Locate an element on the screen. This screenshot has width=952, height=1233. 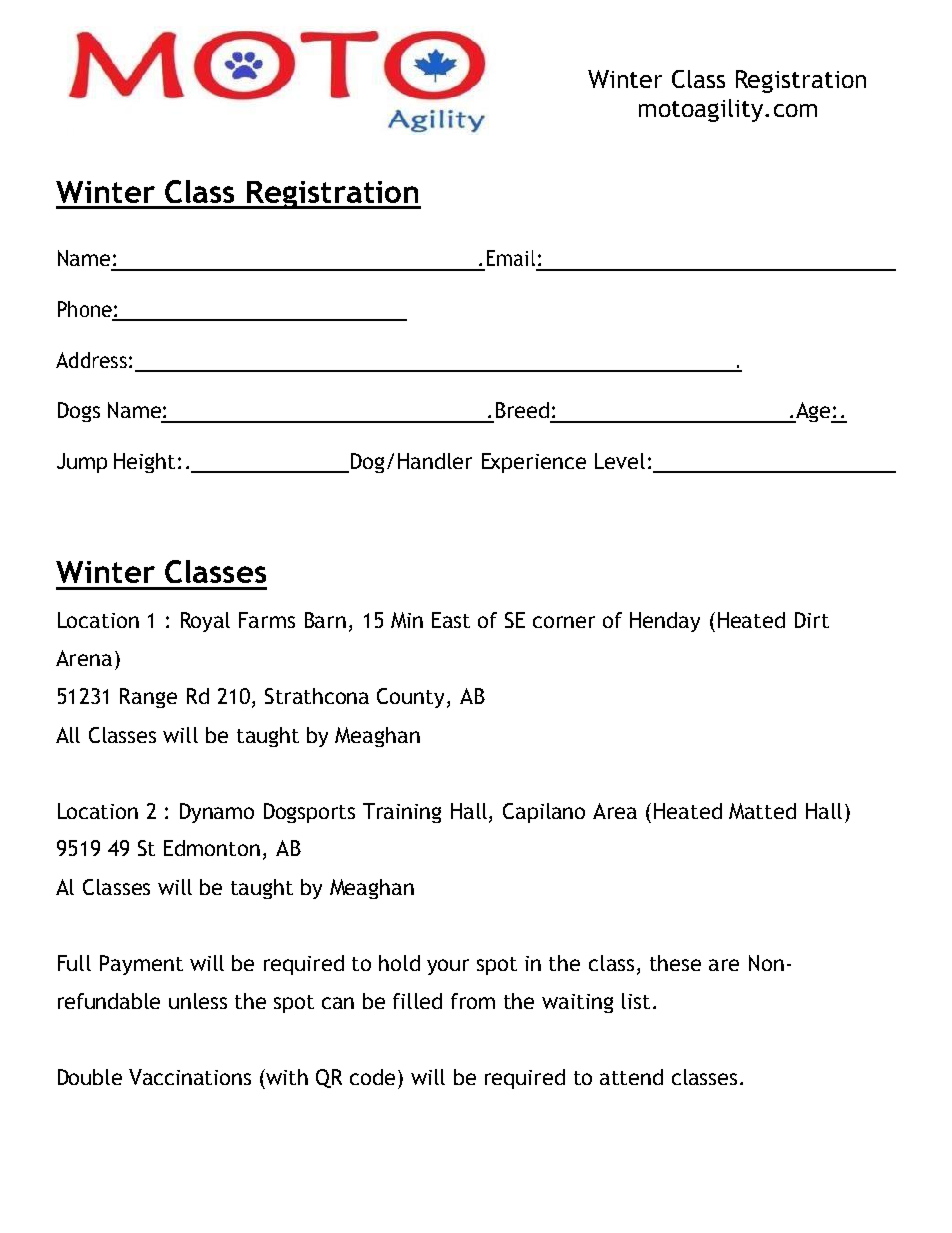
code is located at coordinates (374, 1077).
